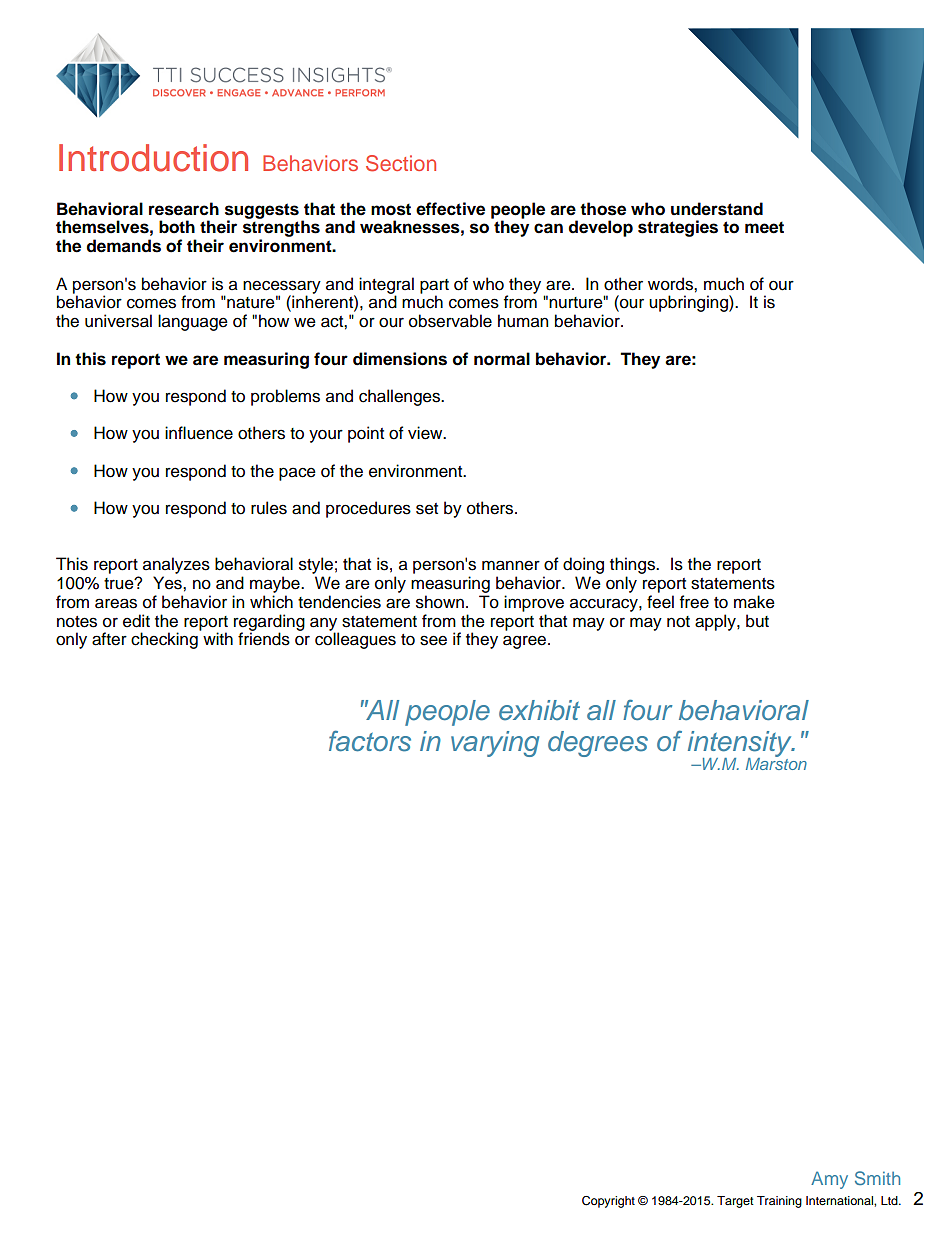 The width and height of the image is (952, 1233). Describe the element at coordinates (370, 741) in the image. I see `factors` at that location.
